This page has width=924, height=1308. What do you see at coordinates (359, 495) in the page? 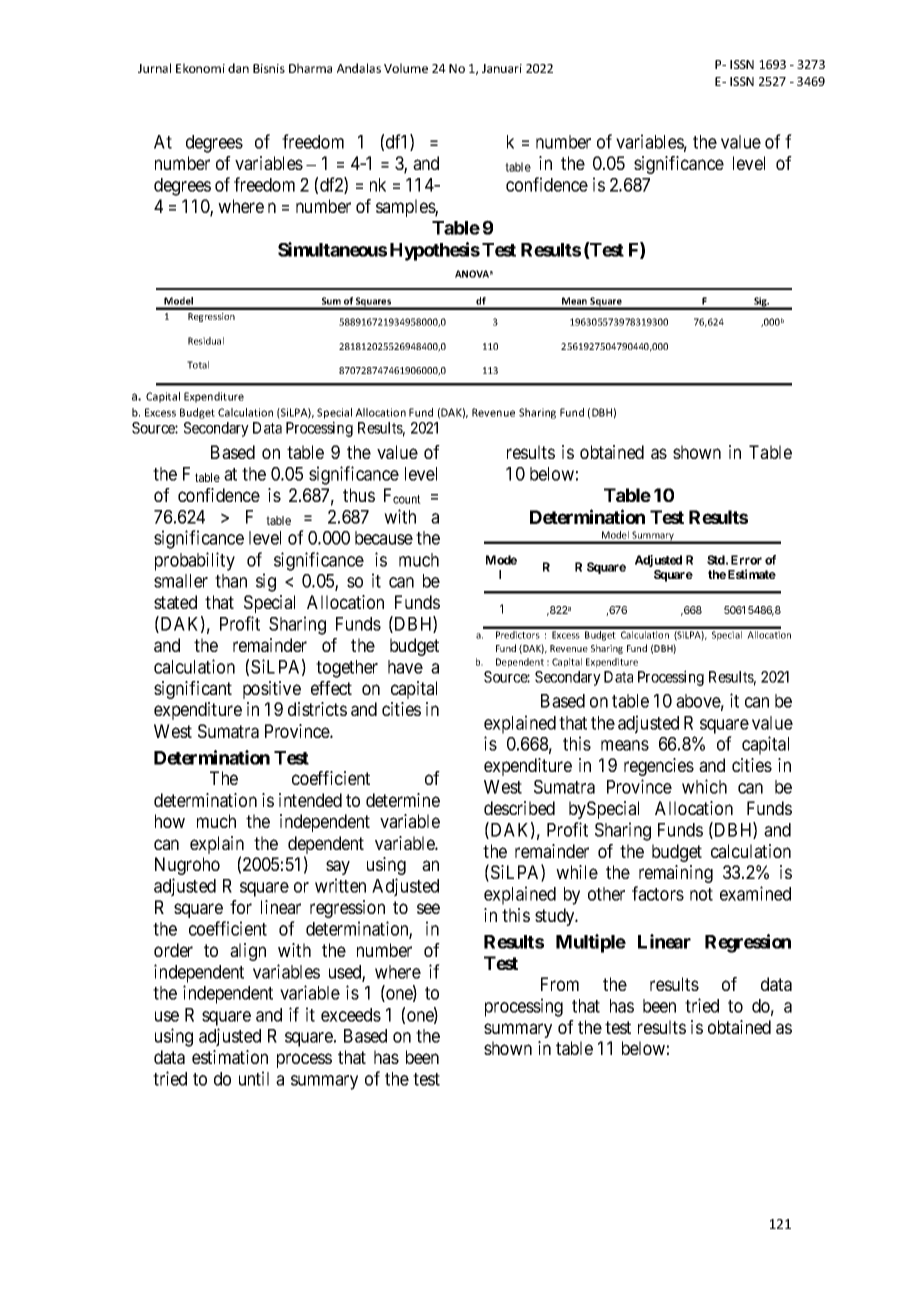
I see `thus` at bounding box center [359, 495].
